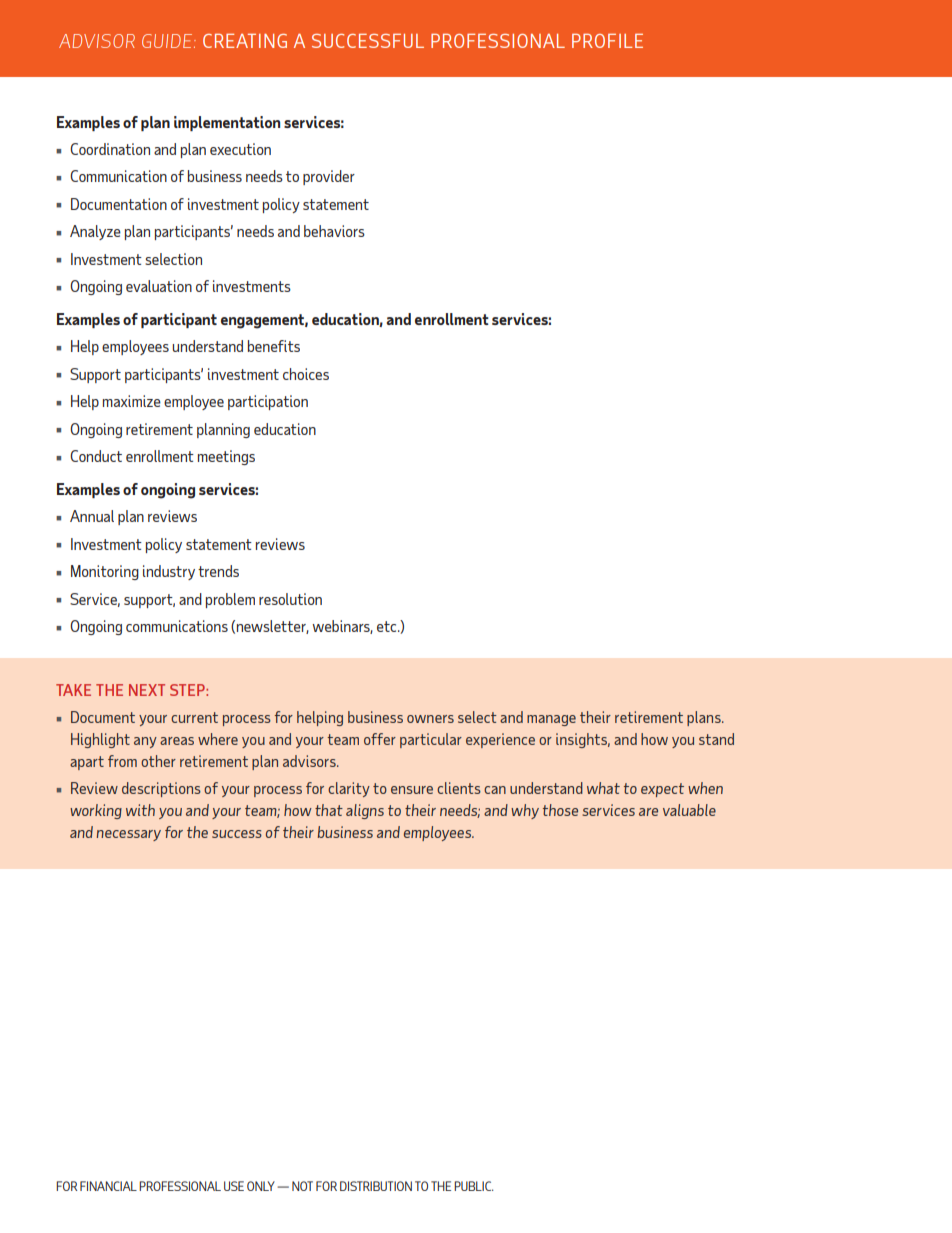 This screenshot has height=1233, width=952. What do you see at coordinates (169, 572) in the screenshot?
I see `industry` at bounding box center [169, 572].
